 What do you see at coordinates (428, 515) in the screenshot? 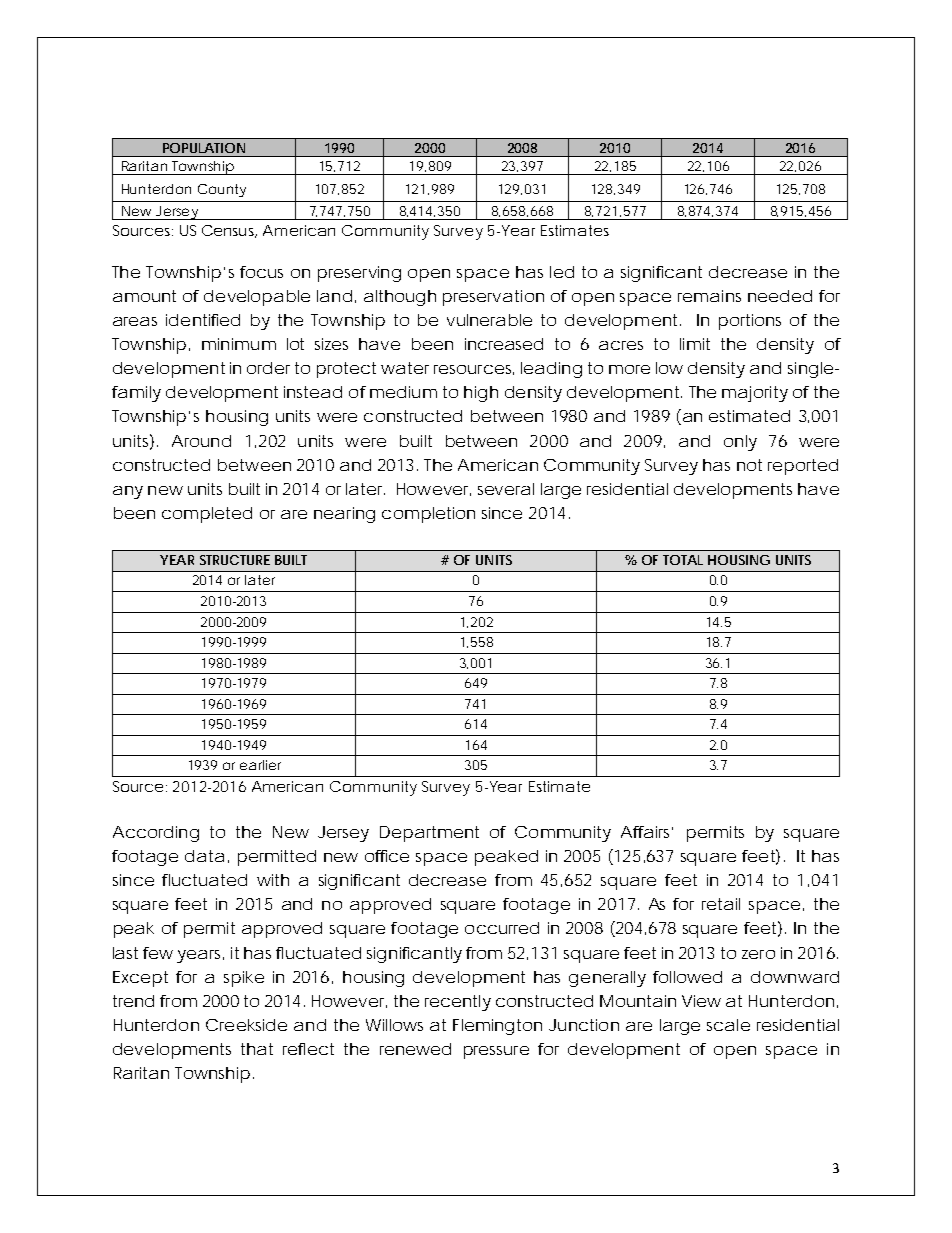
I see `completion` at bounding box center [428, 515].
